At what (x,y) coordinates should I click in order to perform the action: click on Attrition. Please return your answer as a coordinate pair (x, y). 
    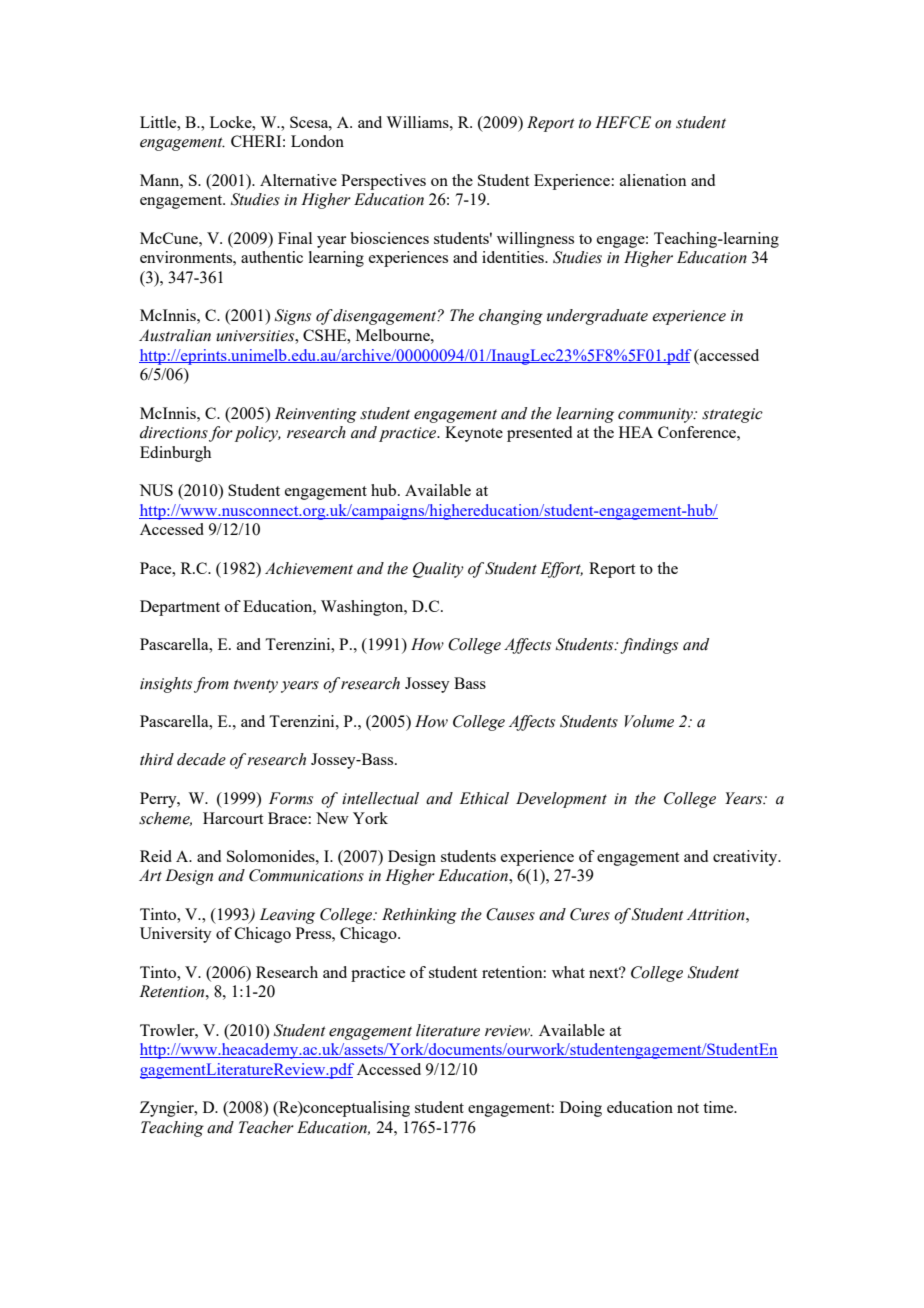
    Looking at the image, I should click on (717, 914).
